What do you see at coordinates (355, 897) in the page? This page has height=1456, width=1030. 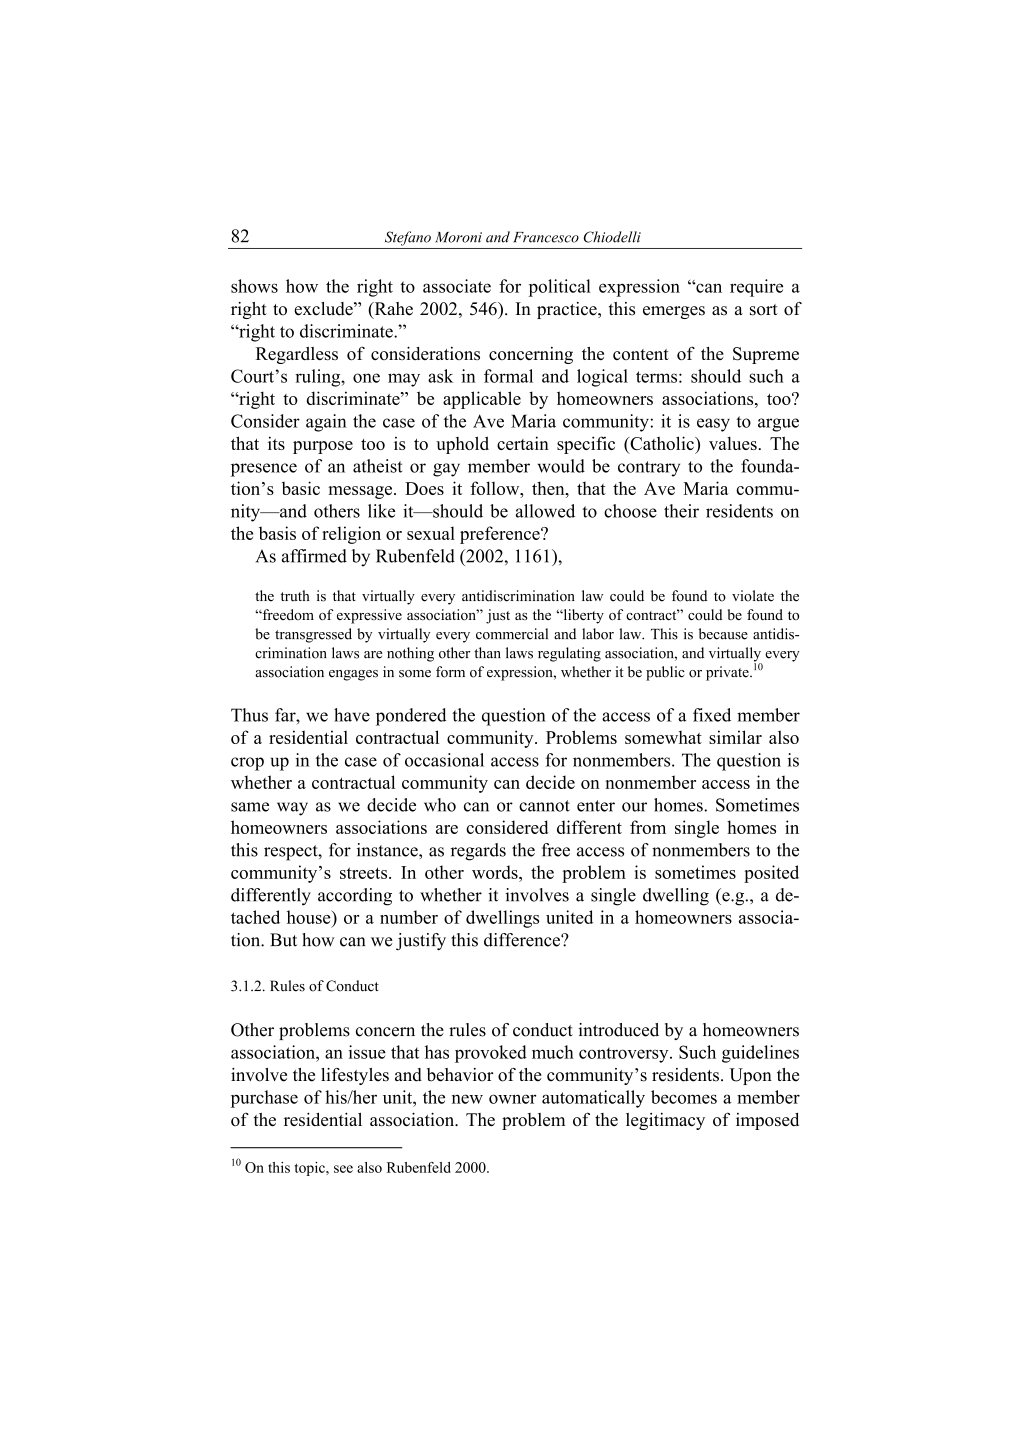 I see `according` at bounding box center [355, 897].
